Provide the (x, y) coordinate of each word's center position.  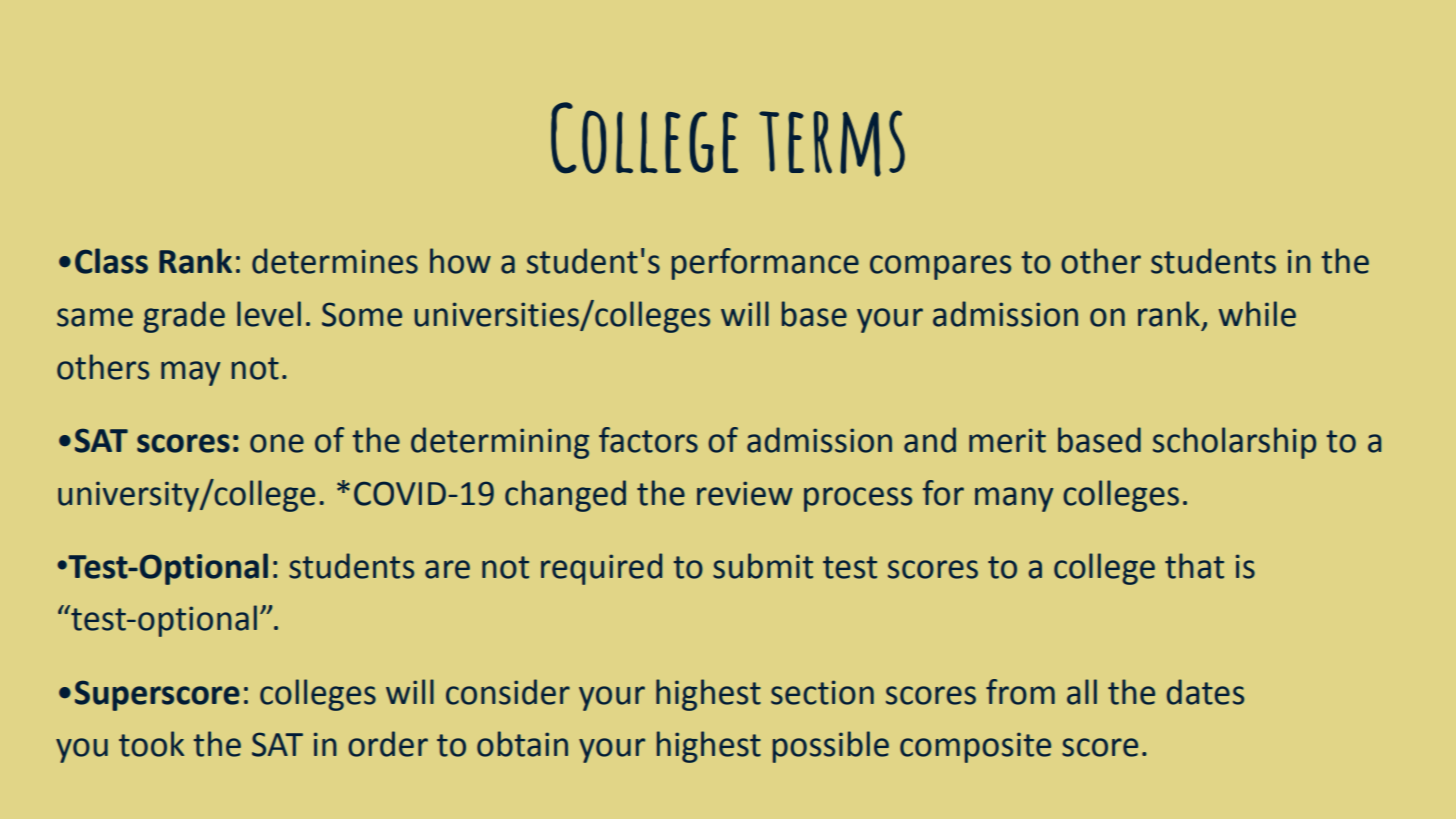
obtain (522, 744)
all (1082, 692)
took (151, 744)
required (601, 569)
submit (763, 566)
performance (765, 264)
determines (335, 261)
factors (648, 440)
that (1194, 566)
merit (1007, 440)
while (1257, 314)
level (269, 314)
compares (940, 267)
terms (832, 143)
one (277, 443)
